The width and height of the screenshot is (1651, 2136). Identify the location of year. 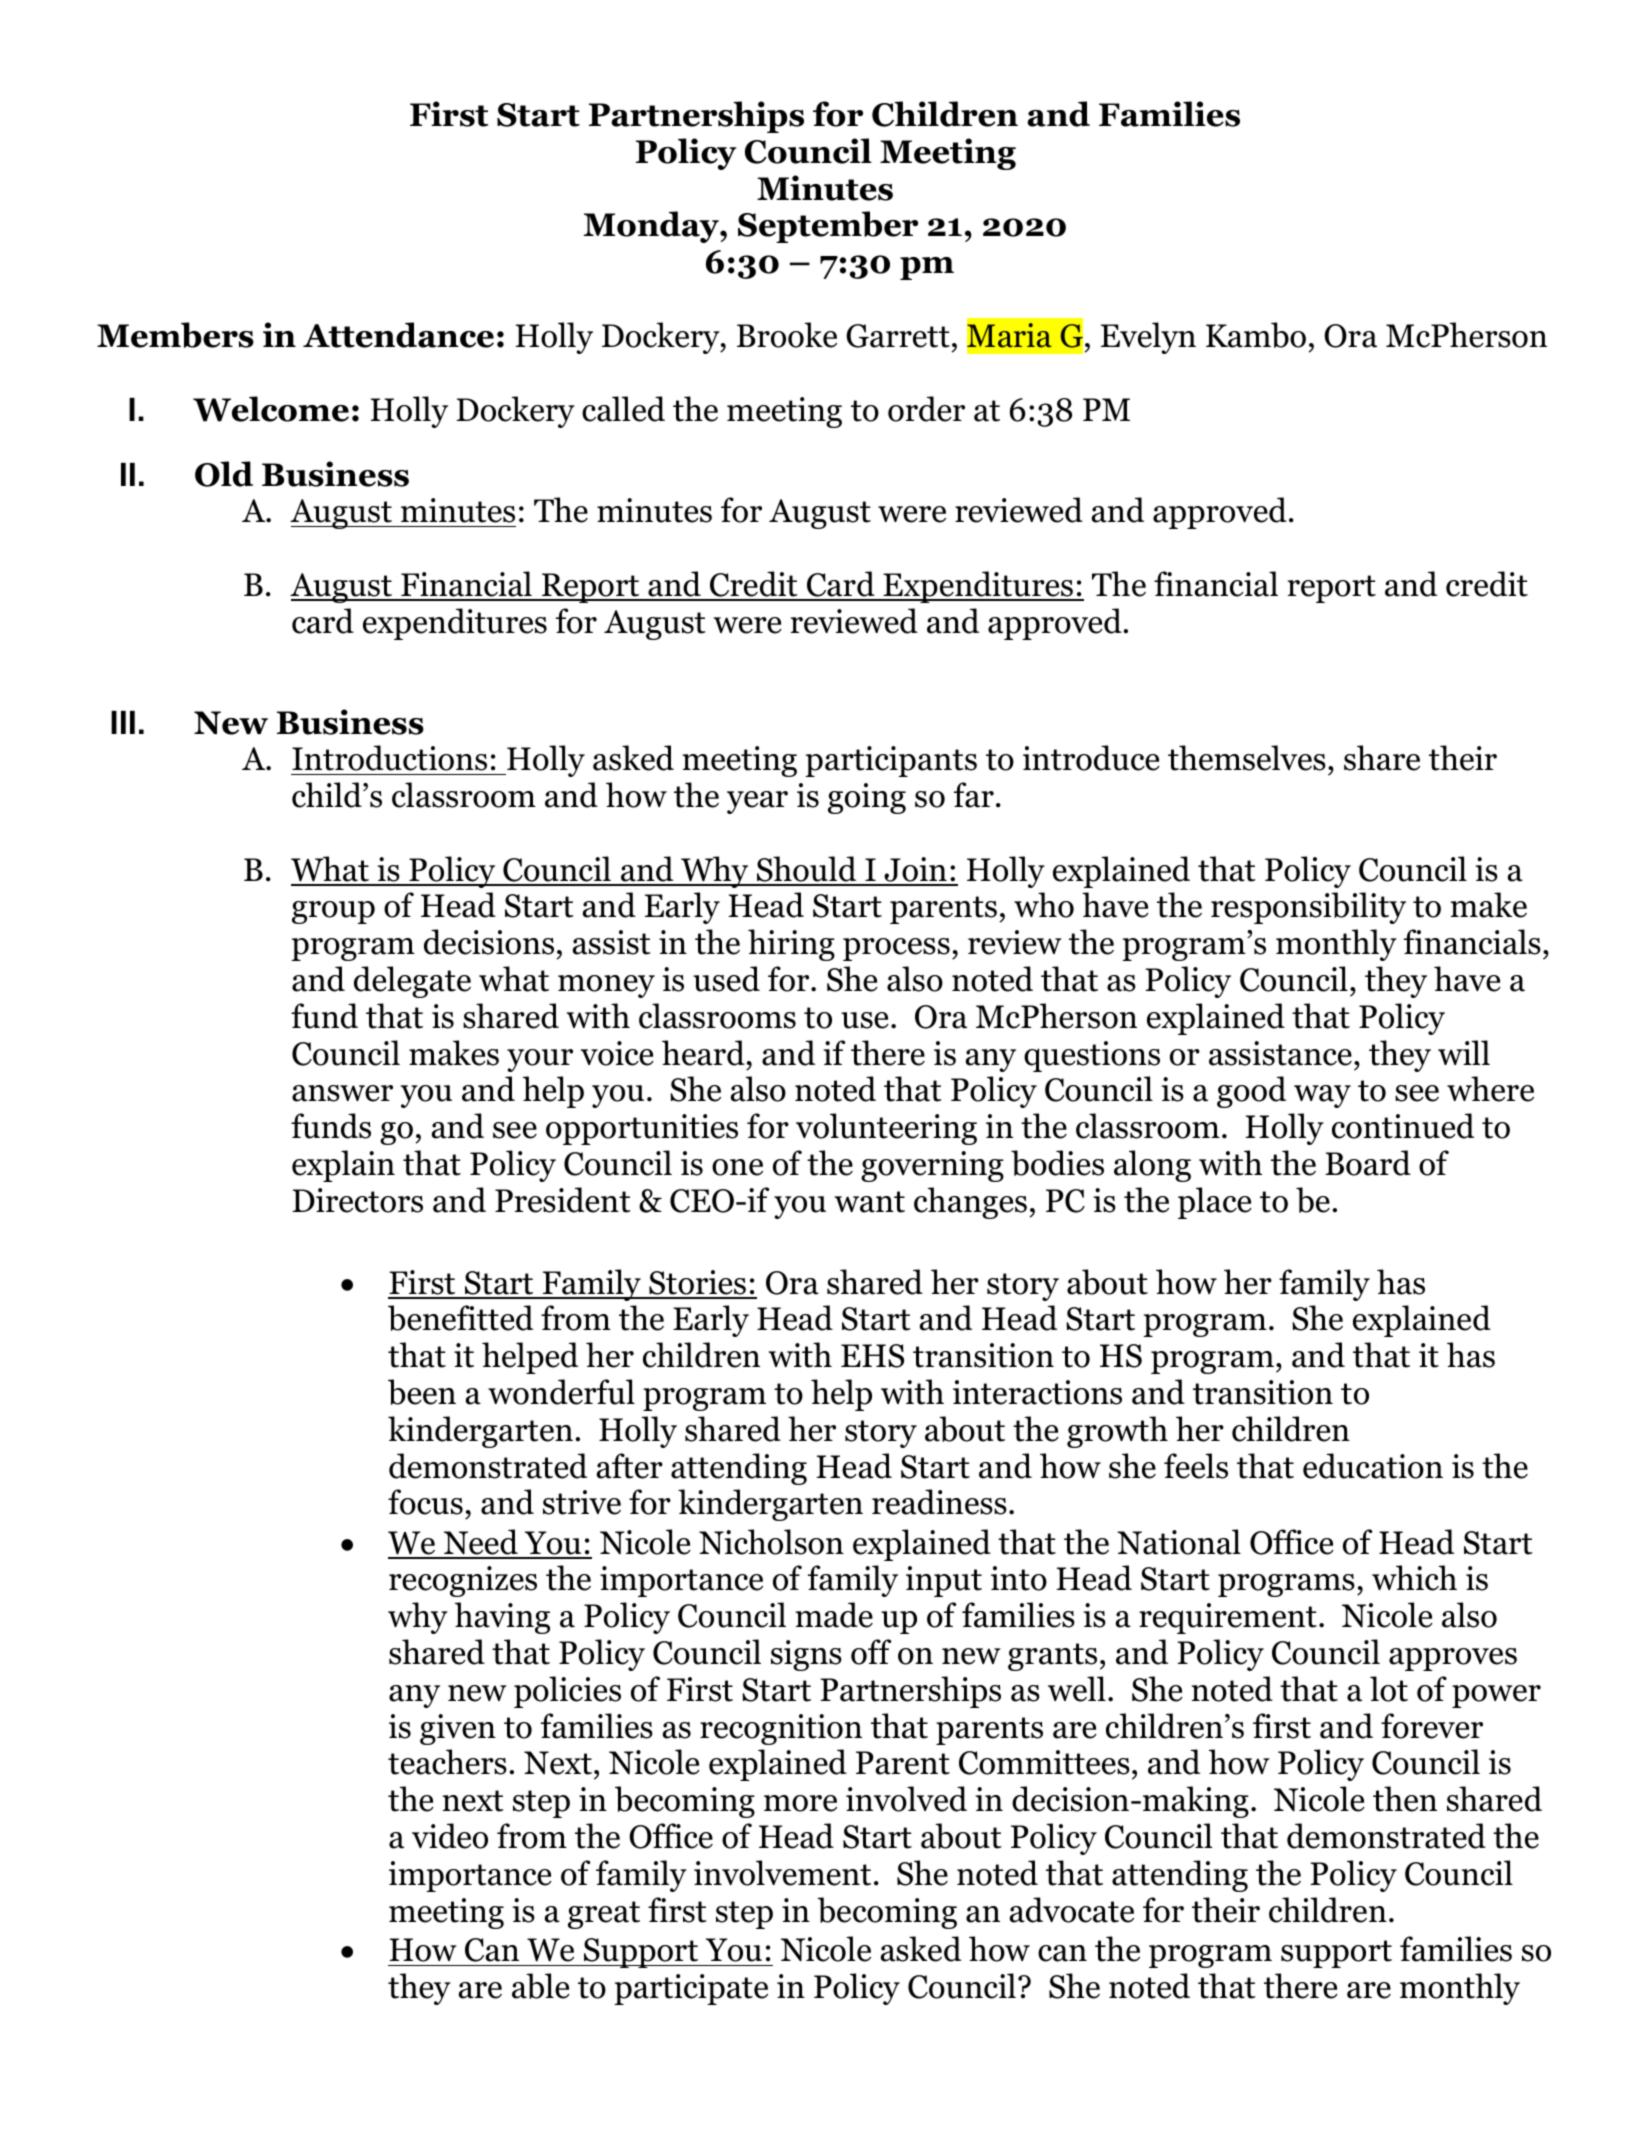
(757, 802).
